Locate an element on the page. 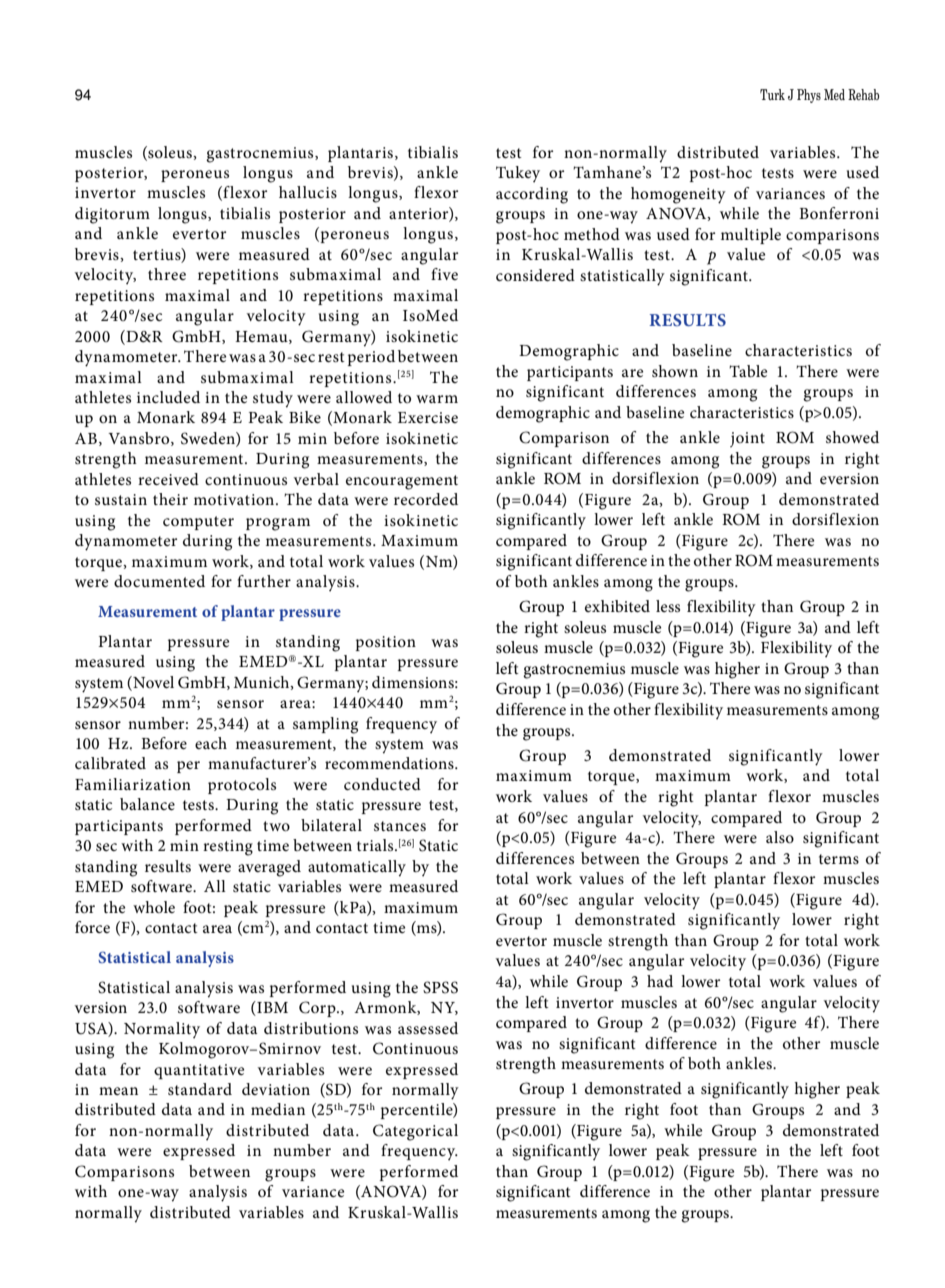 The width and height of the image is (945, 1288). according is located at coordinates (532, 195).
